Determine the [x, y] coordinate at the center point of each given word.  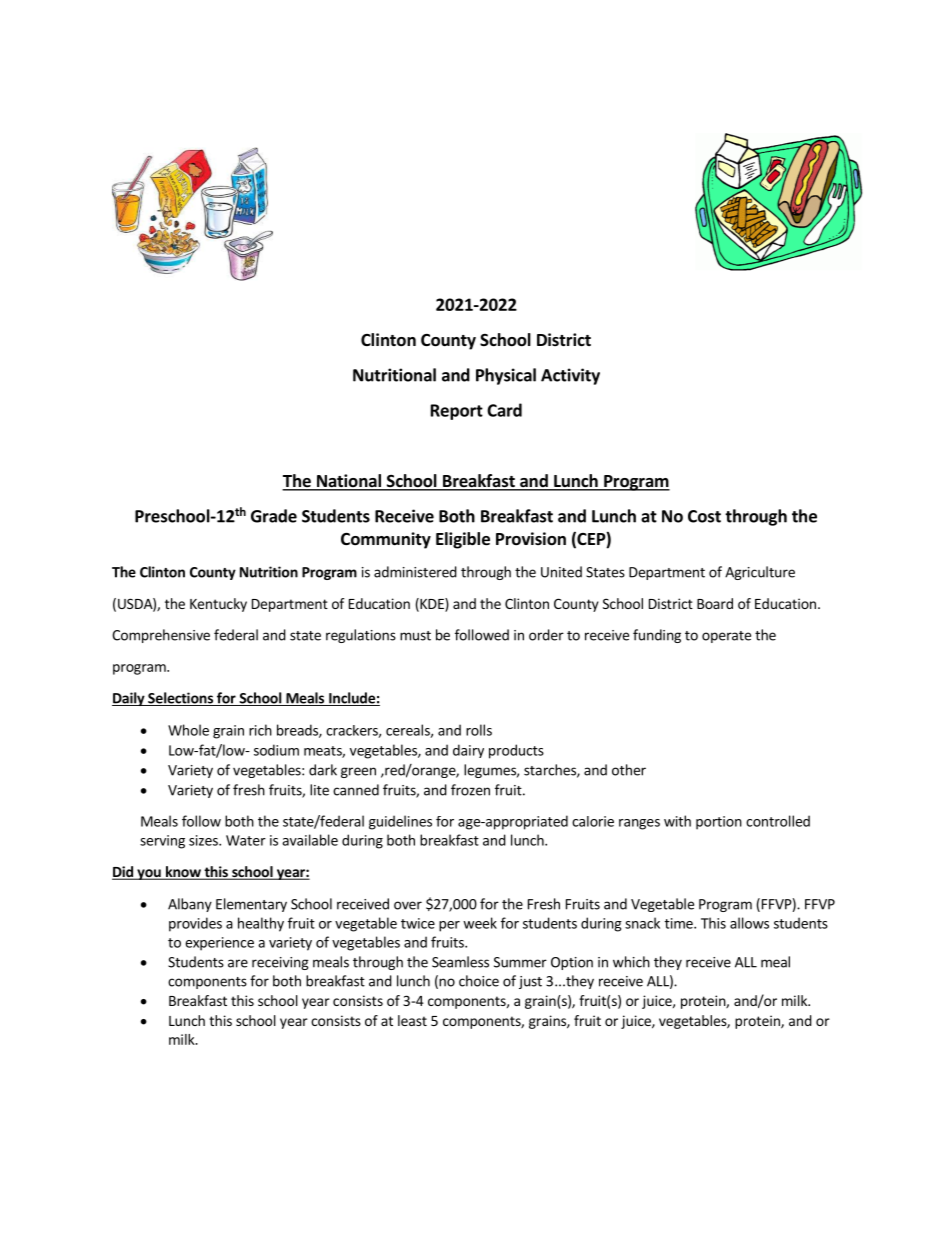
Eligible [463, 540]
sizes [204, 840]
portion [719, 823]
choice [479, 981]
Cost [704, 516]
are [238, 963]
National [348, 482]
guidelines [400, 822]
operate [726, 637]
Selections [180, 699]
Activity [570, 376]
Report [457, 412]
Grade [274, 516]
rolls [479, 730]
